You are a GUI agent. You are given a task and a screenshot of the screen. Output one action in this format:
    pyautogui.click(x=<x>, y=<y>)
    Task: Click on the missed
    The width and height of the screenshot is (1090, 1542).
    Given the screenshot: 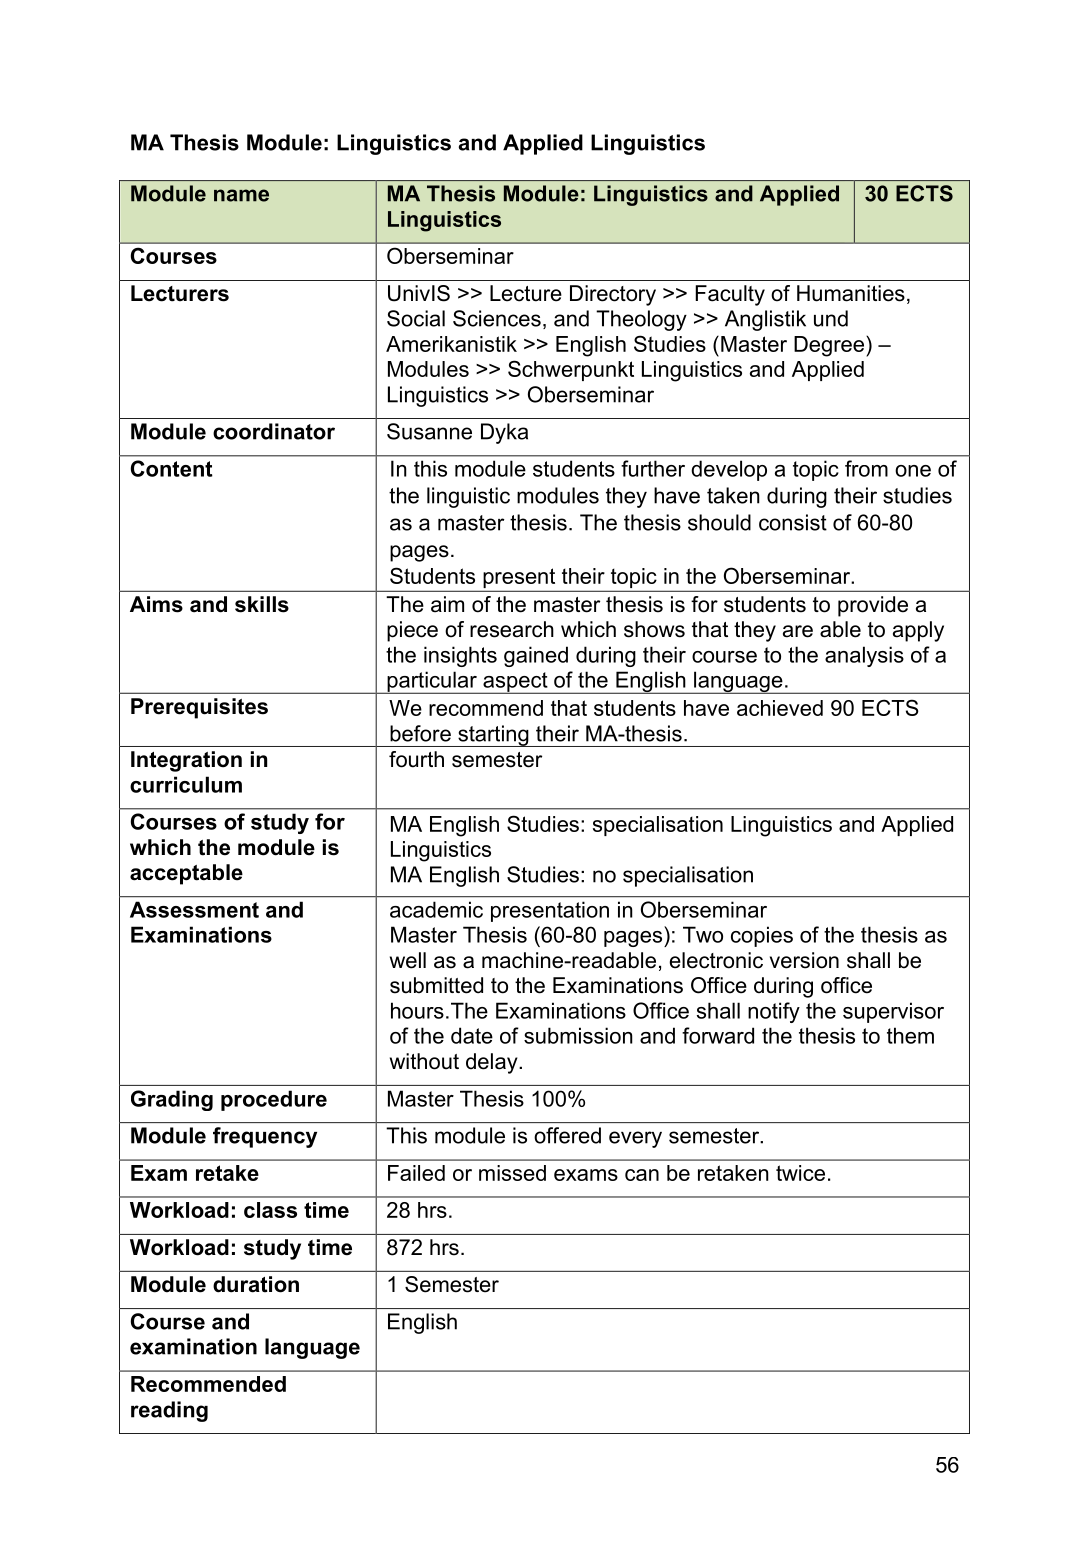 What is the action you would take?
    pyautogui.click(x=512, y=1173)
